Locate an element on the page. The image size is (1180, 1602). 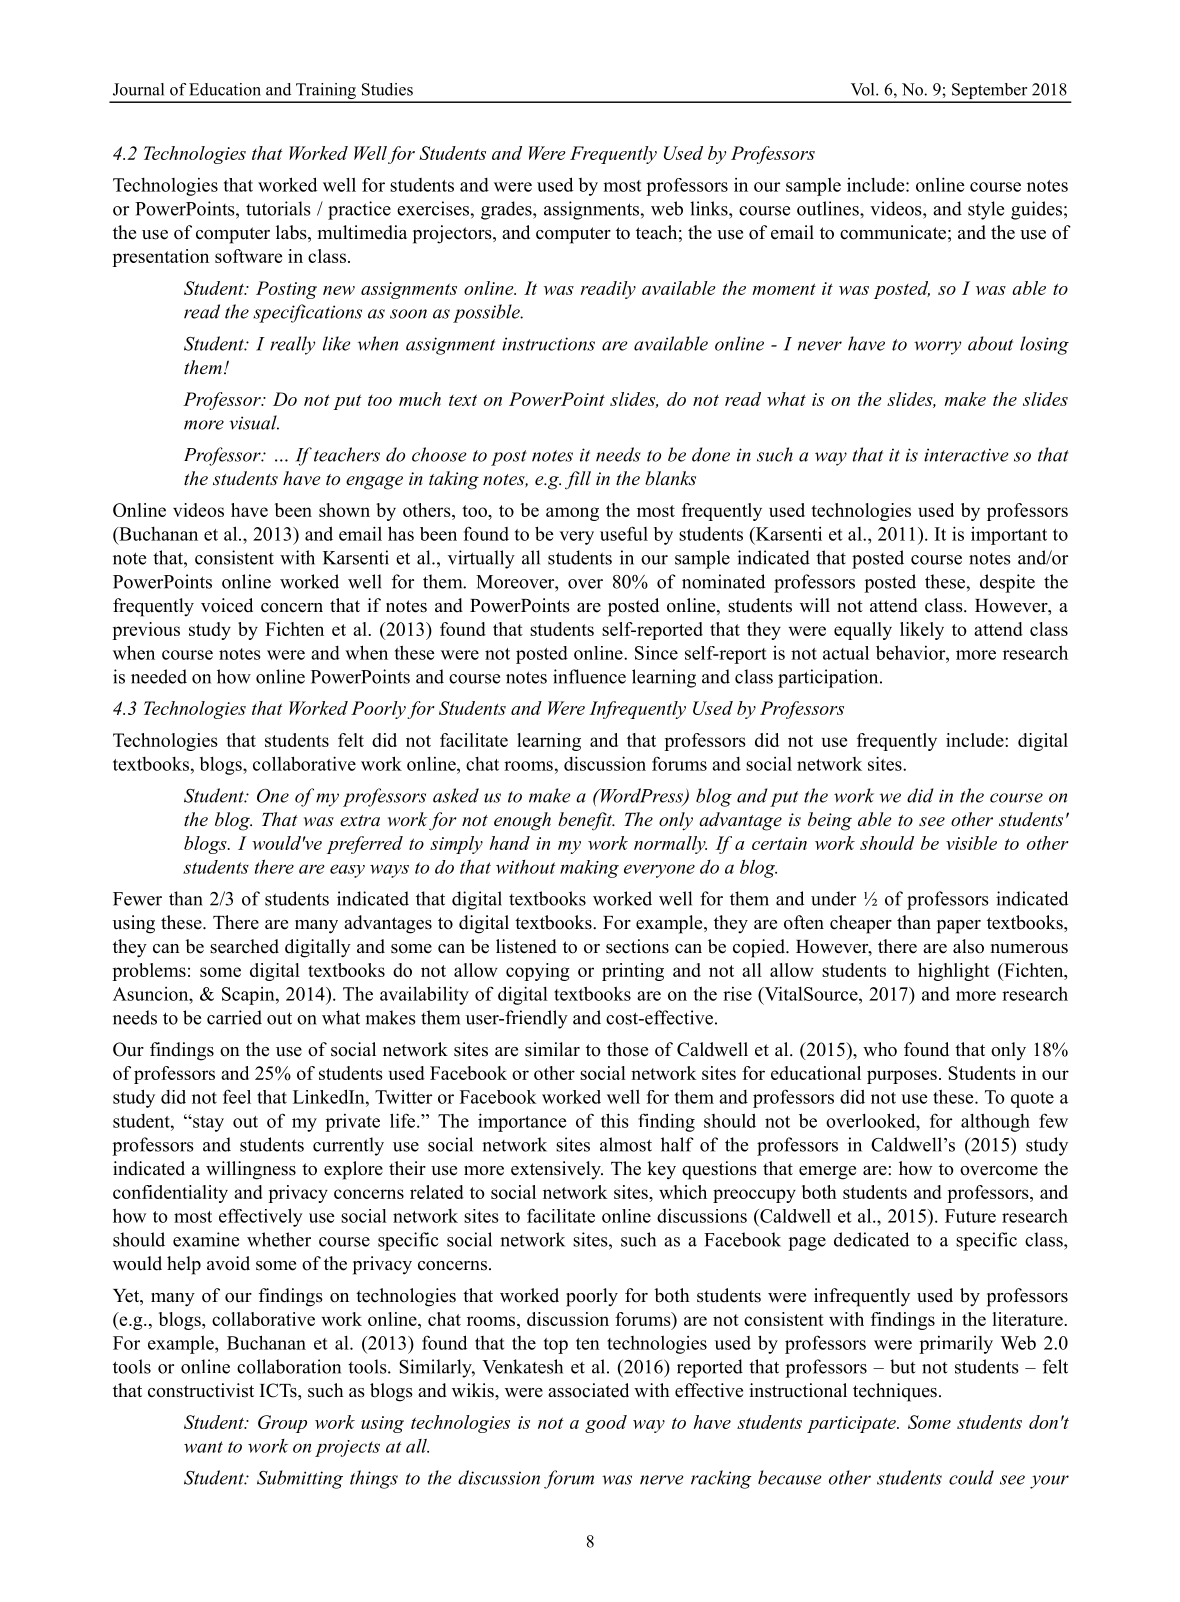
Group is located at coordinates (282, 1424).
